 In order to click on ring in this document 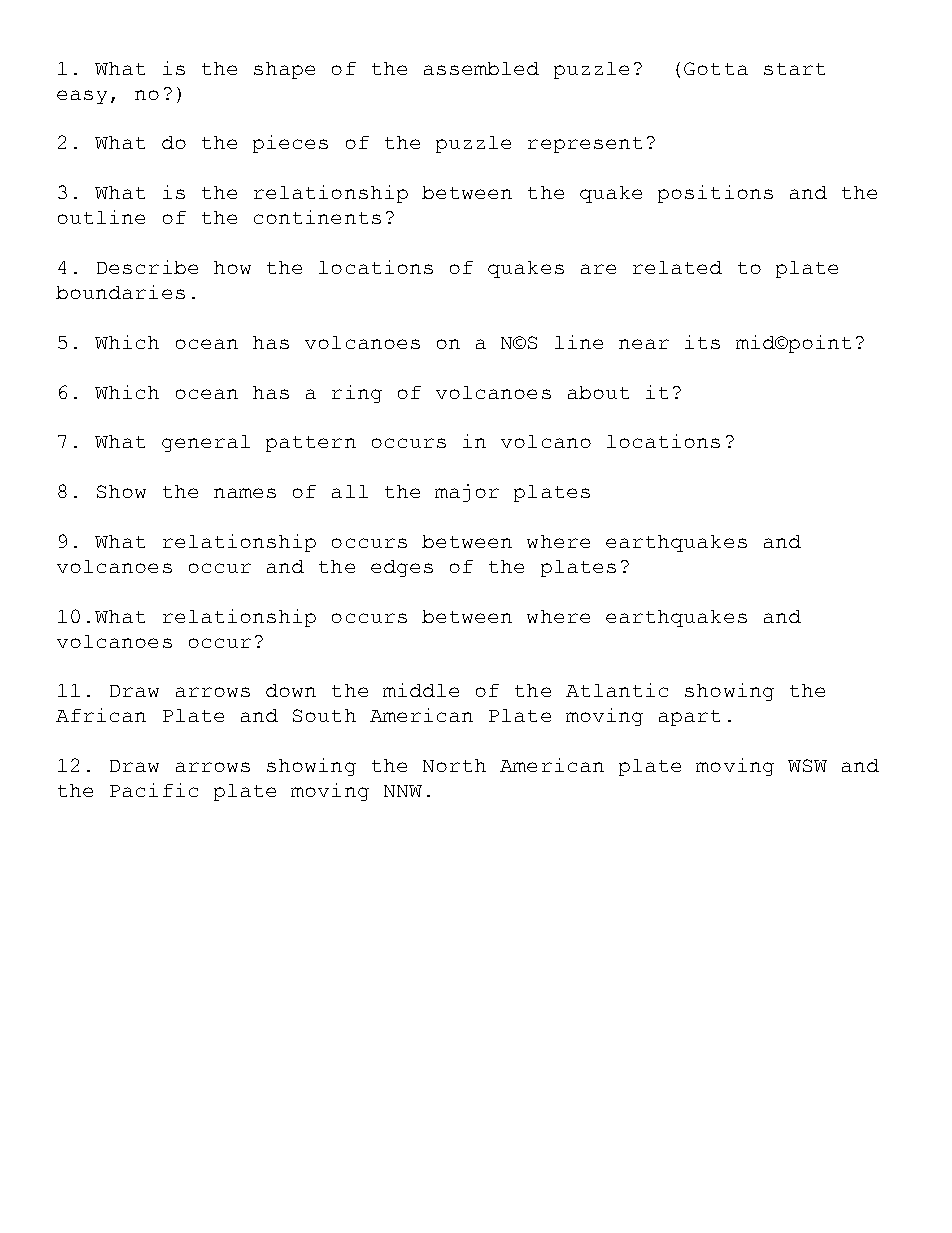, I will do `click(357, 394)`.
